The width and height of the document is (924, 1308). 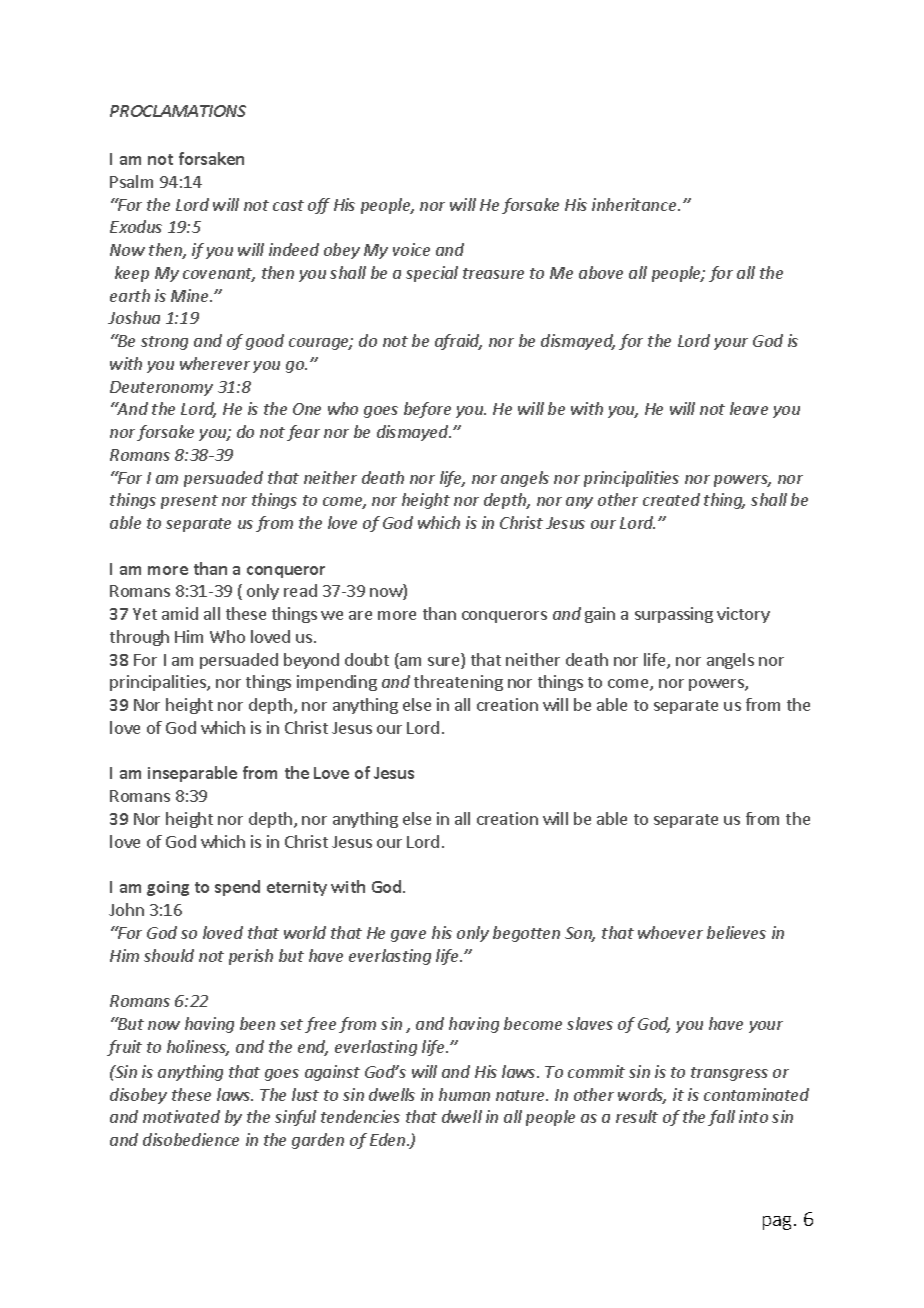 I want to click on voice, so click(x=411, y=249).
